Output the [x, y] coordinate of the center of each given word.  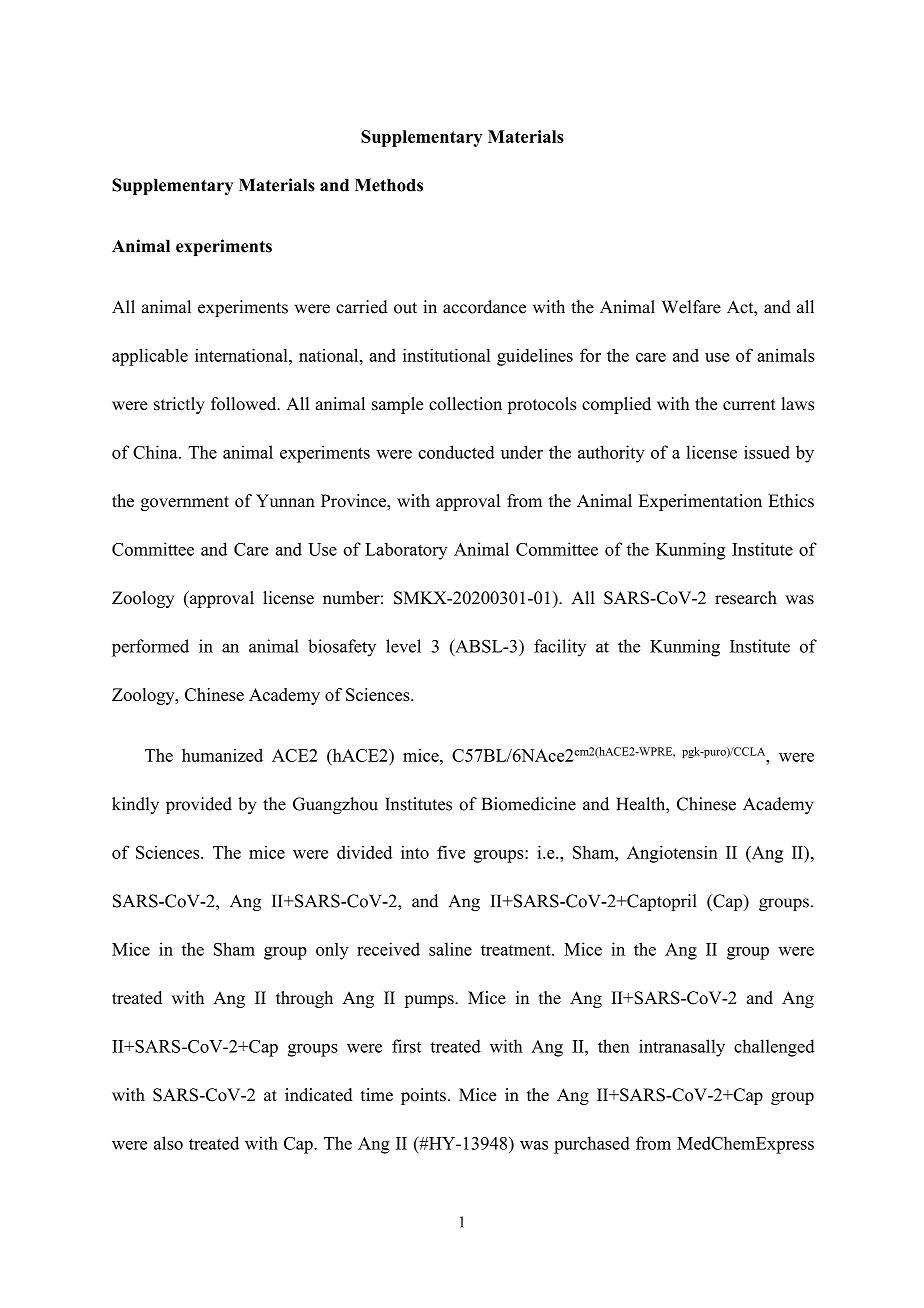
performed [150, 648]
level [403, 646]
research [746, 598]
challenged [774, 1048]
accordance [484, 307]
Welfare [691, 307]
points [423, 1096]
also [168, 1143]
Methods [389, 185]
